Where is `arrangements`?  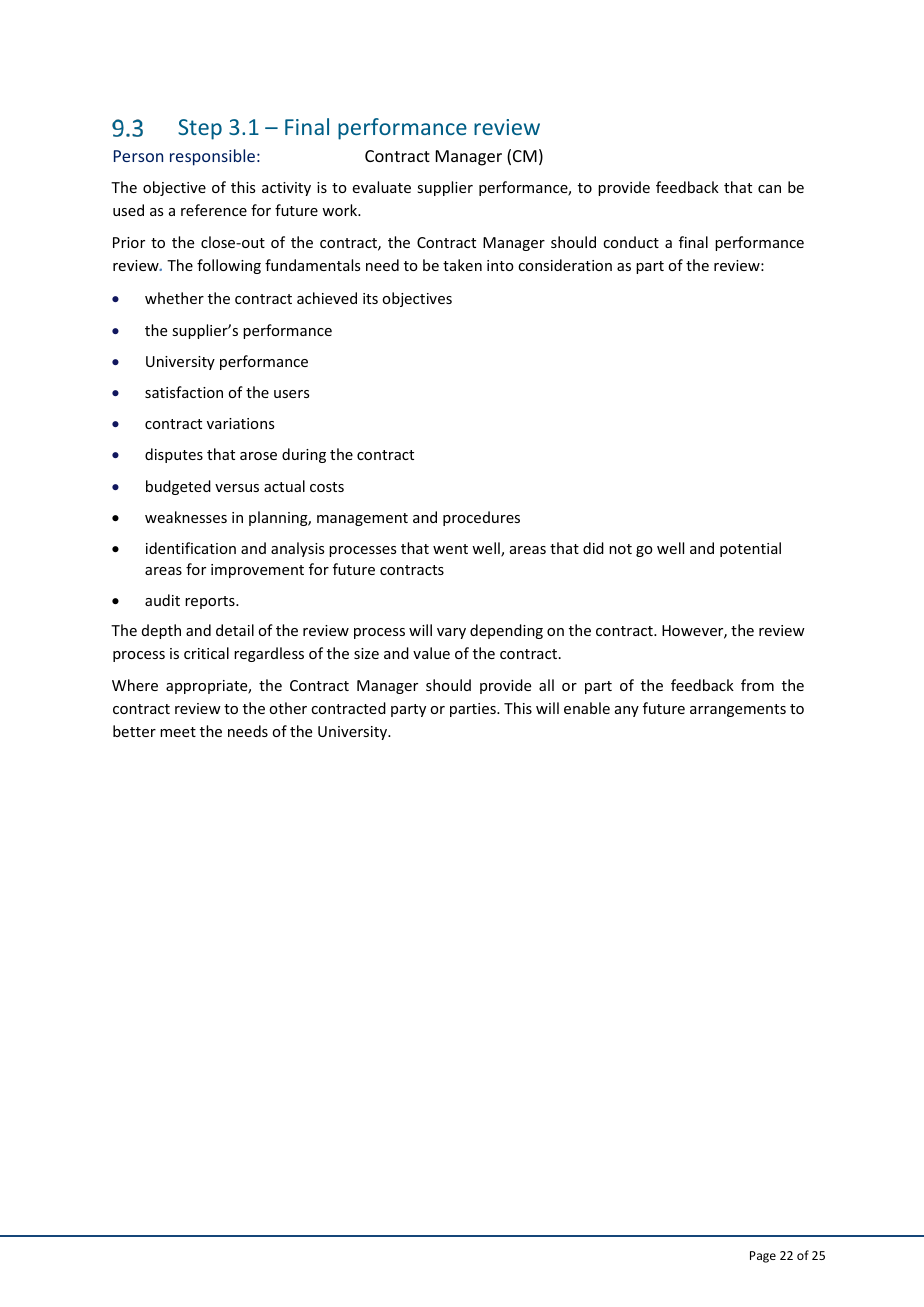 arrangements is located at coordinates (738, 710).
